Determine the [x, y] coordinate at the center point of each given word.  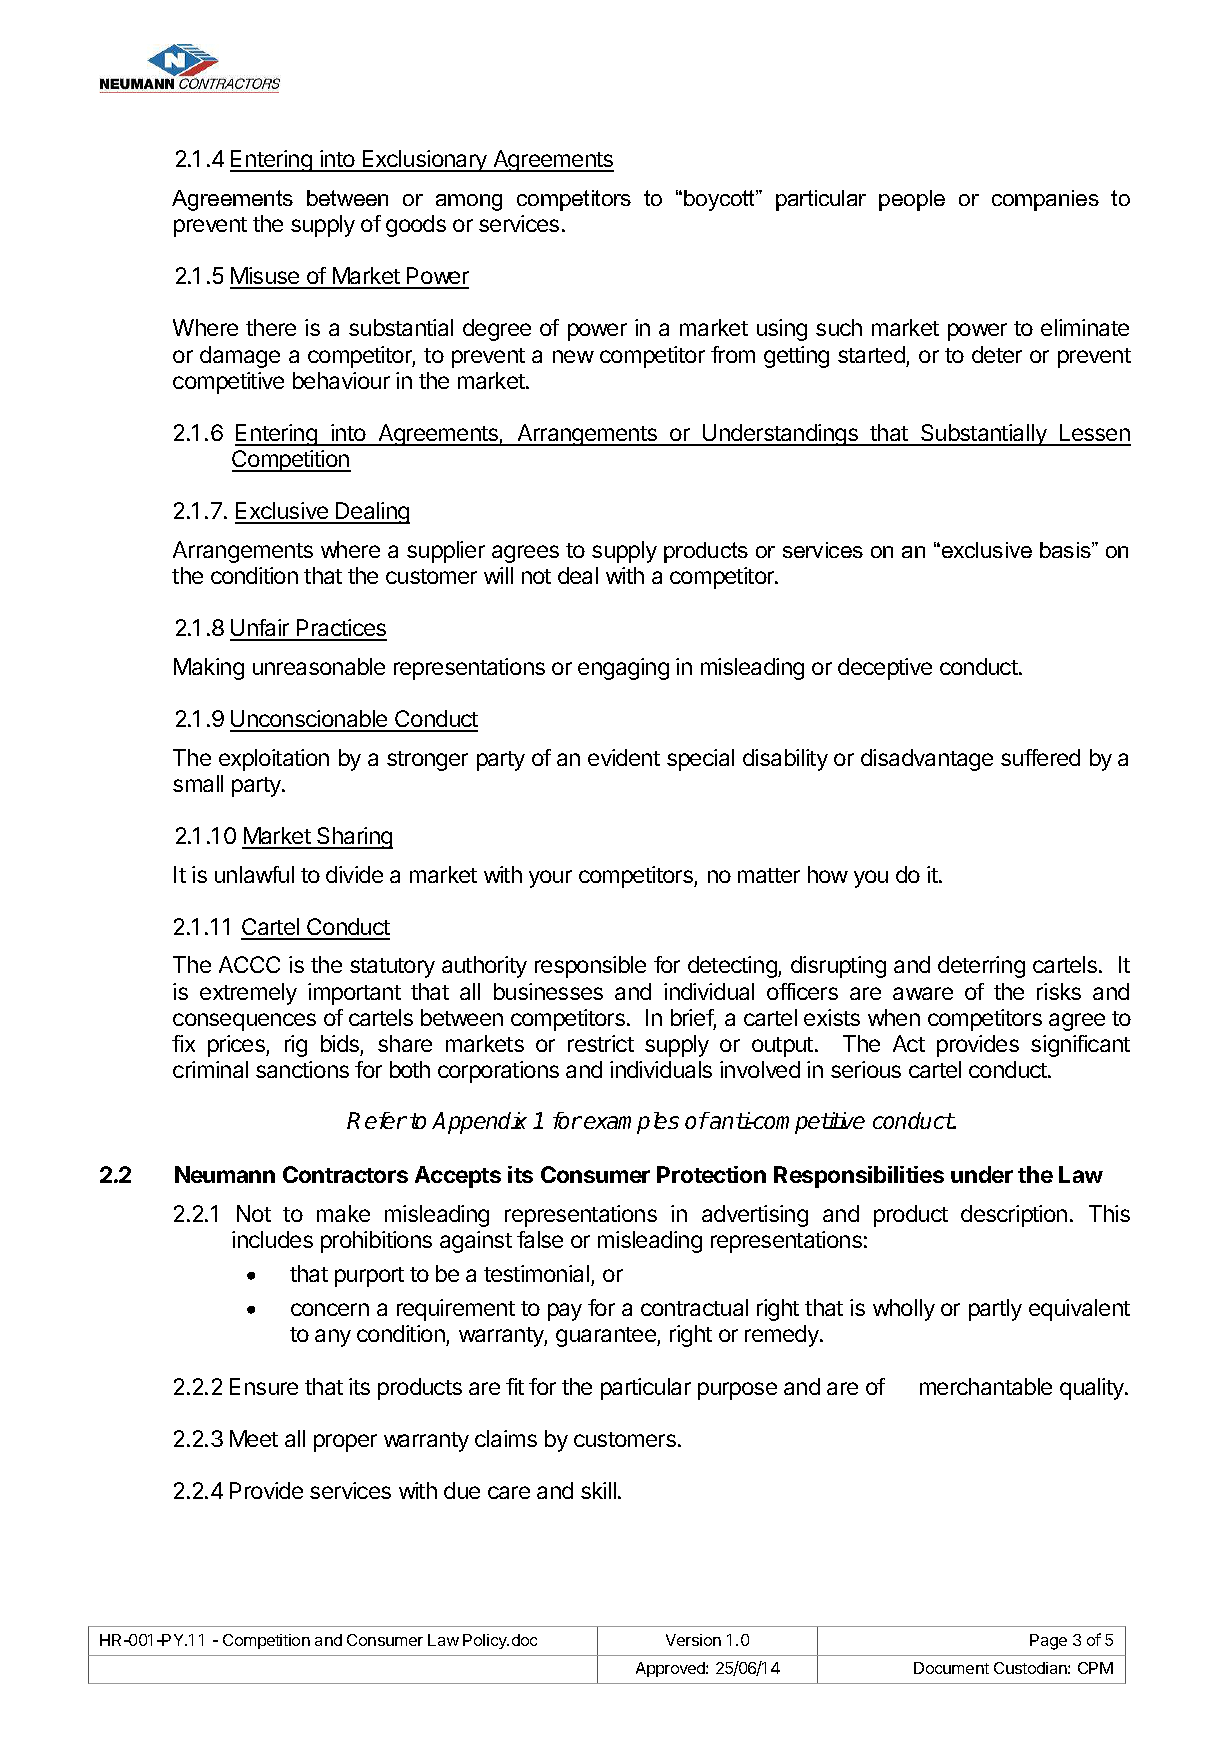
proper [345, 1443]
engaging [623, 669]
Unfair [261, 629]
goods [416, 226]
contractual [694, 1307]
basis [1066, 550]
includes [272, 1239]
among [469, 202]
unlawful [254, 874]
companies [1045, 200]
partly [995, 1310]
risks [1059, 991]
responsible [590, 967]
